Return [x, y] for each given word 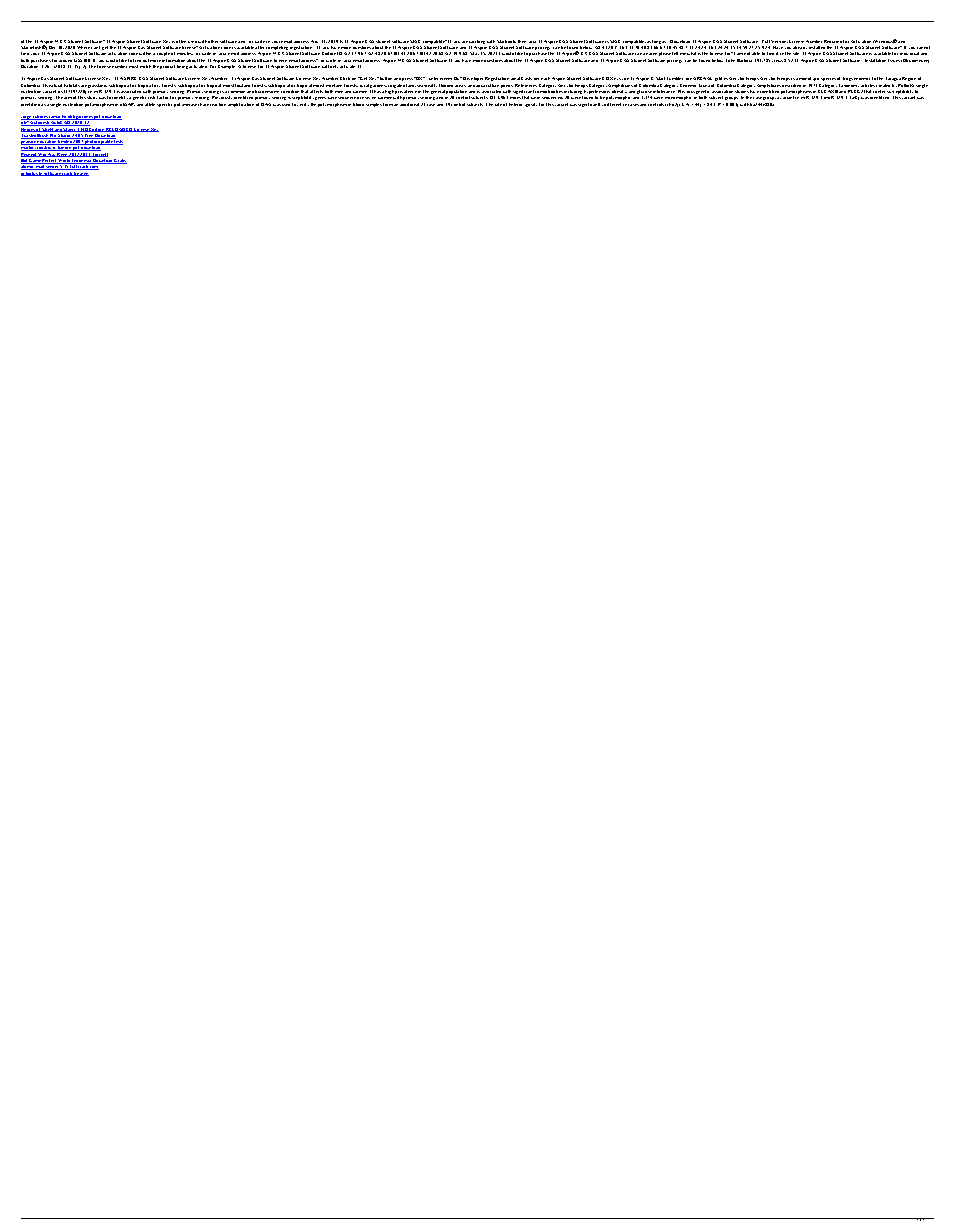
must [133, 66]
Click [345, 78]
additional [409, 104]
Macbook [506, 41]
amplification [241, 105]
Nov [314, 41]
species [828, 79]
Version [779, 41]
